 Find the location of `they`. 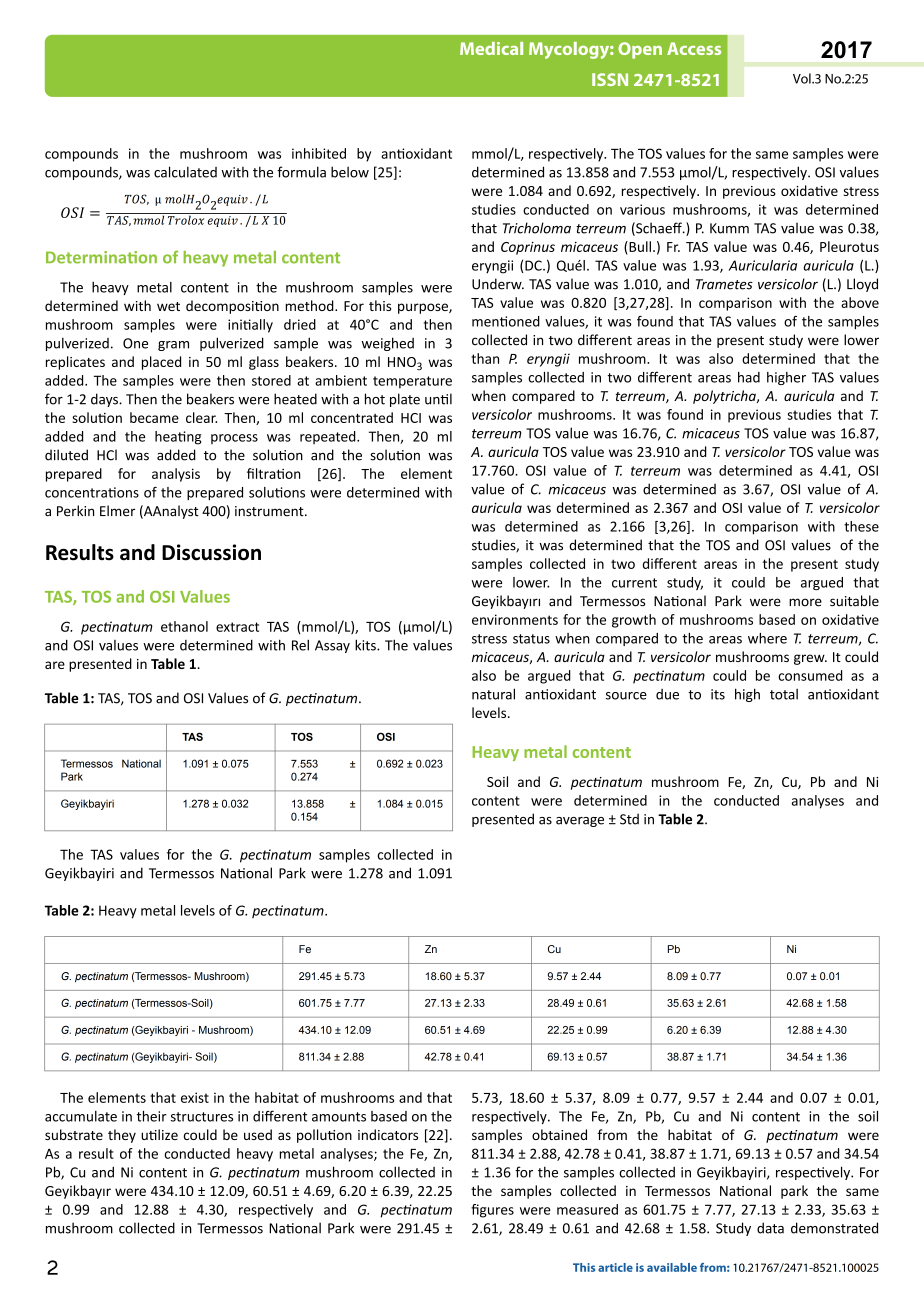

they is located at coordinates (122, 1136).
